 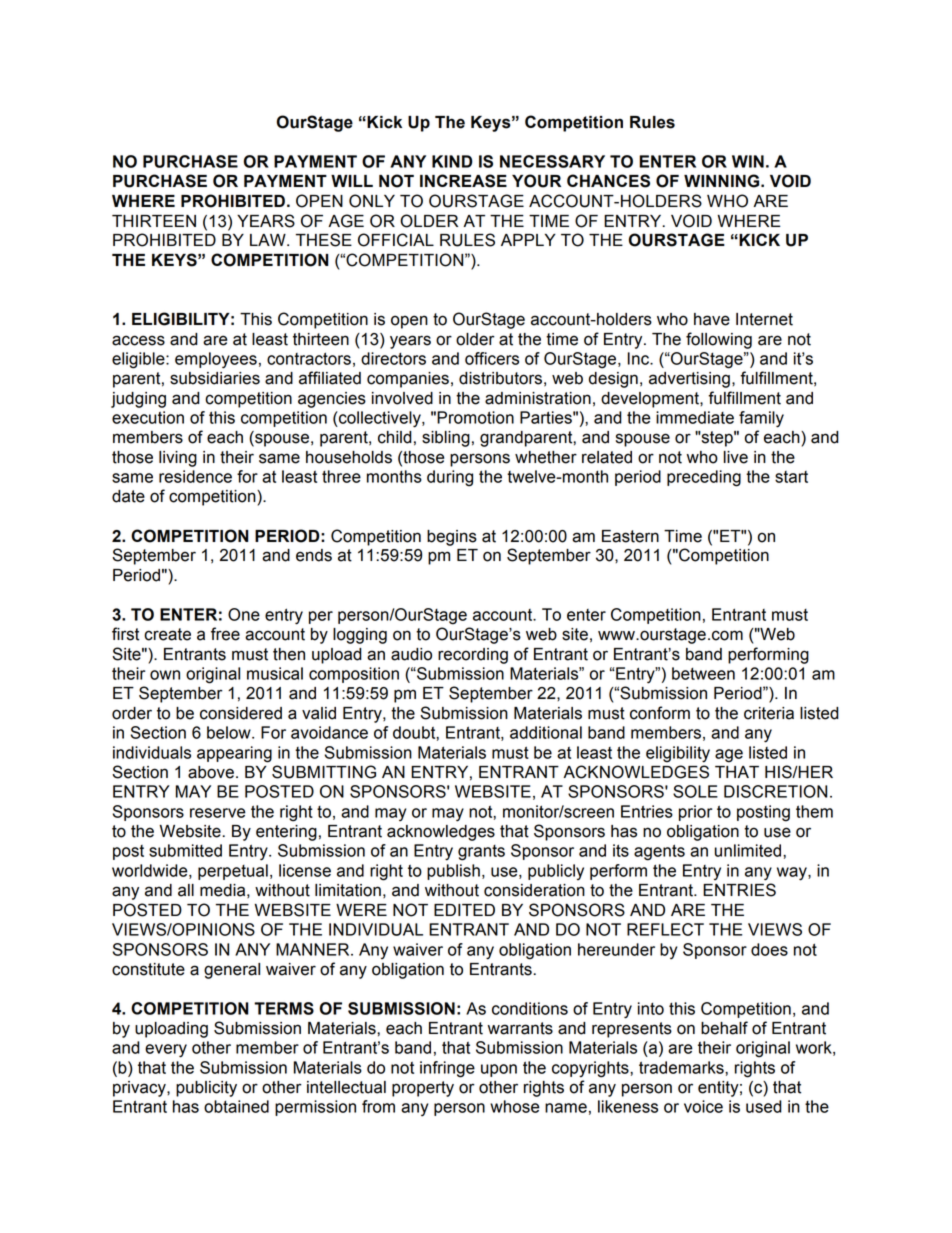 What do you see at coordinates (463, 181) in the screenshot?
I see `INCREASE` at bounding box center [463, 181].
